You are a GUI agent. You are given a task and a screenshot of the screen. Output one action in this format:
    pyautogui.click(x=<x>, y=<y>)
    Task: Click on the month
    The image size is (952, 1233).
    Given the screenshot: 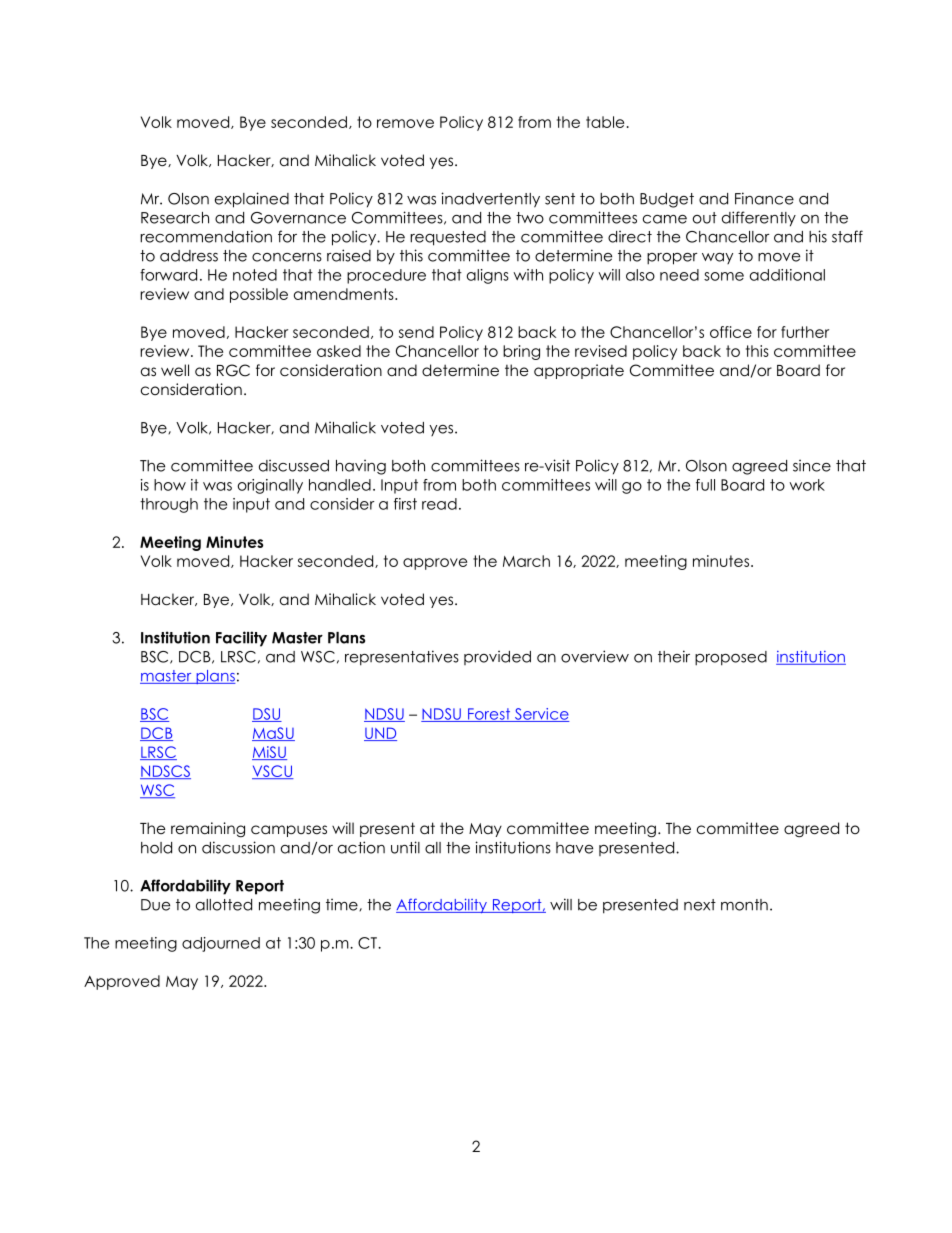 What is the action you would take?
    pyautogui.click(x=744, y=905)
